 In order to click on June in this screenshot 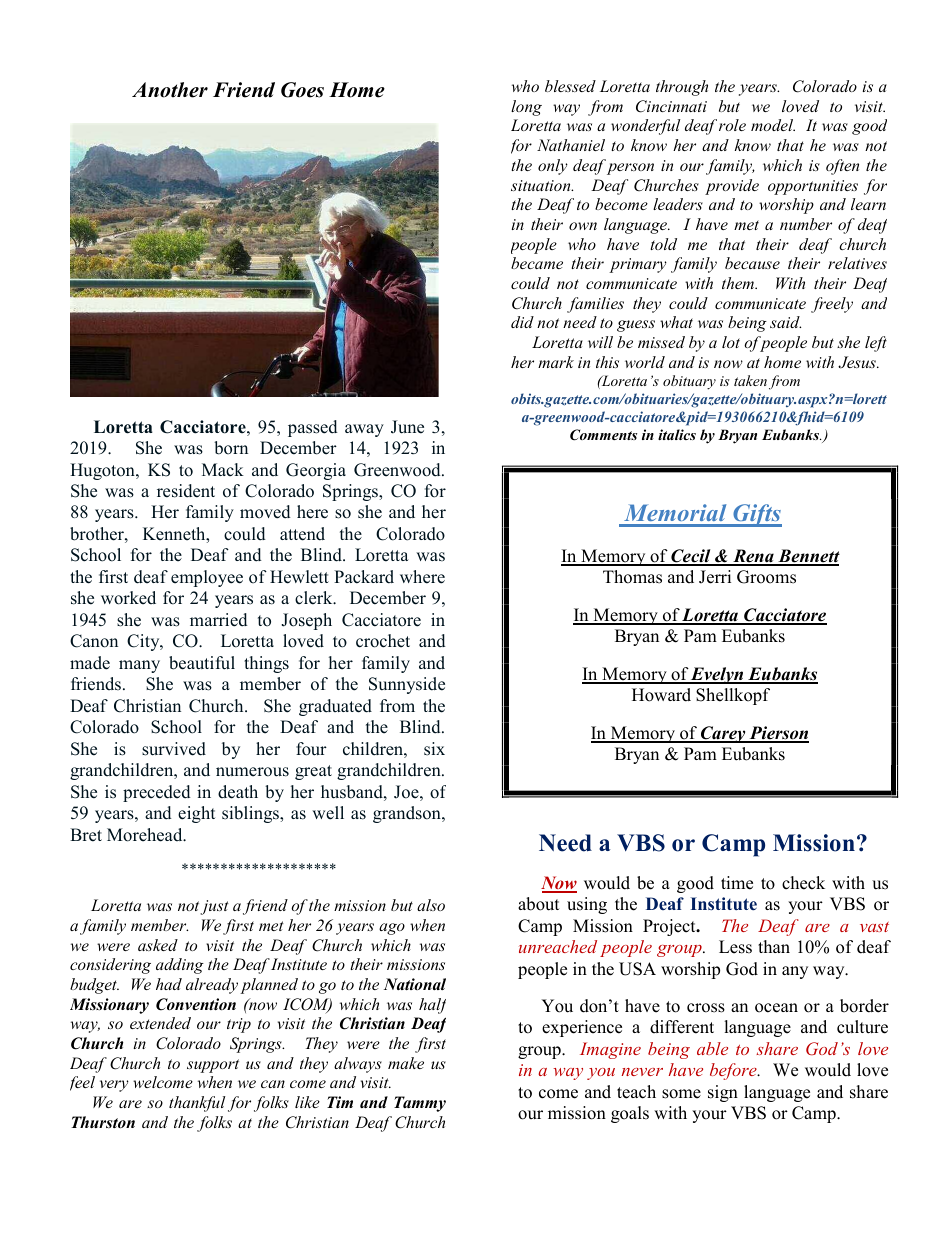, I will do `click(407, 427)`.
